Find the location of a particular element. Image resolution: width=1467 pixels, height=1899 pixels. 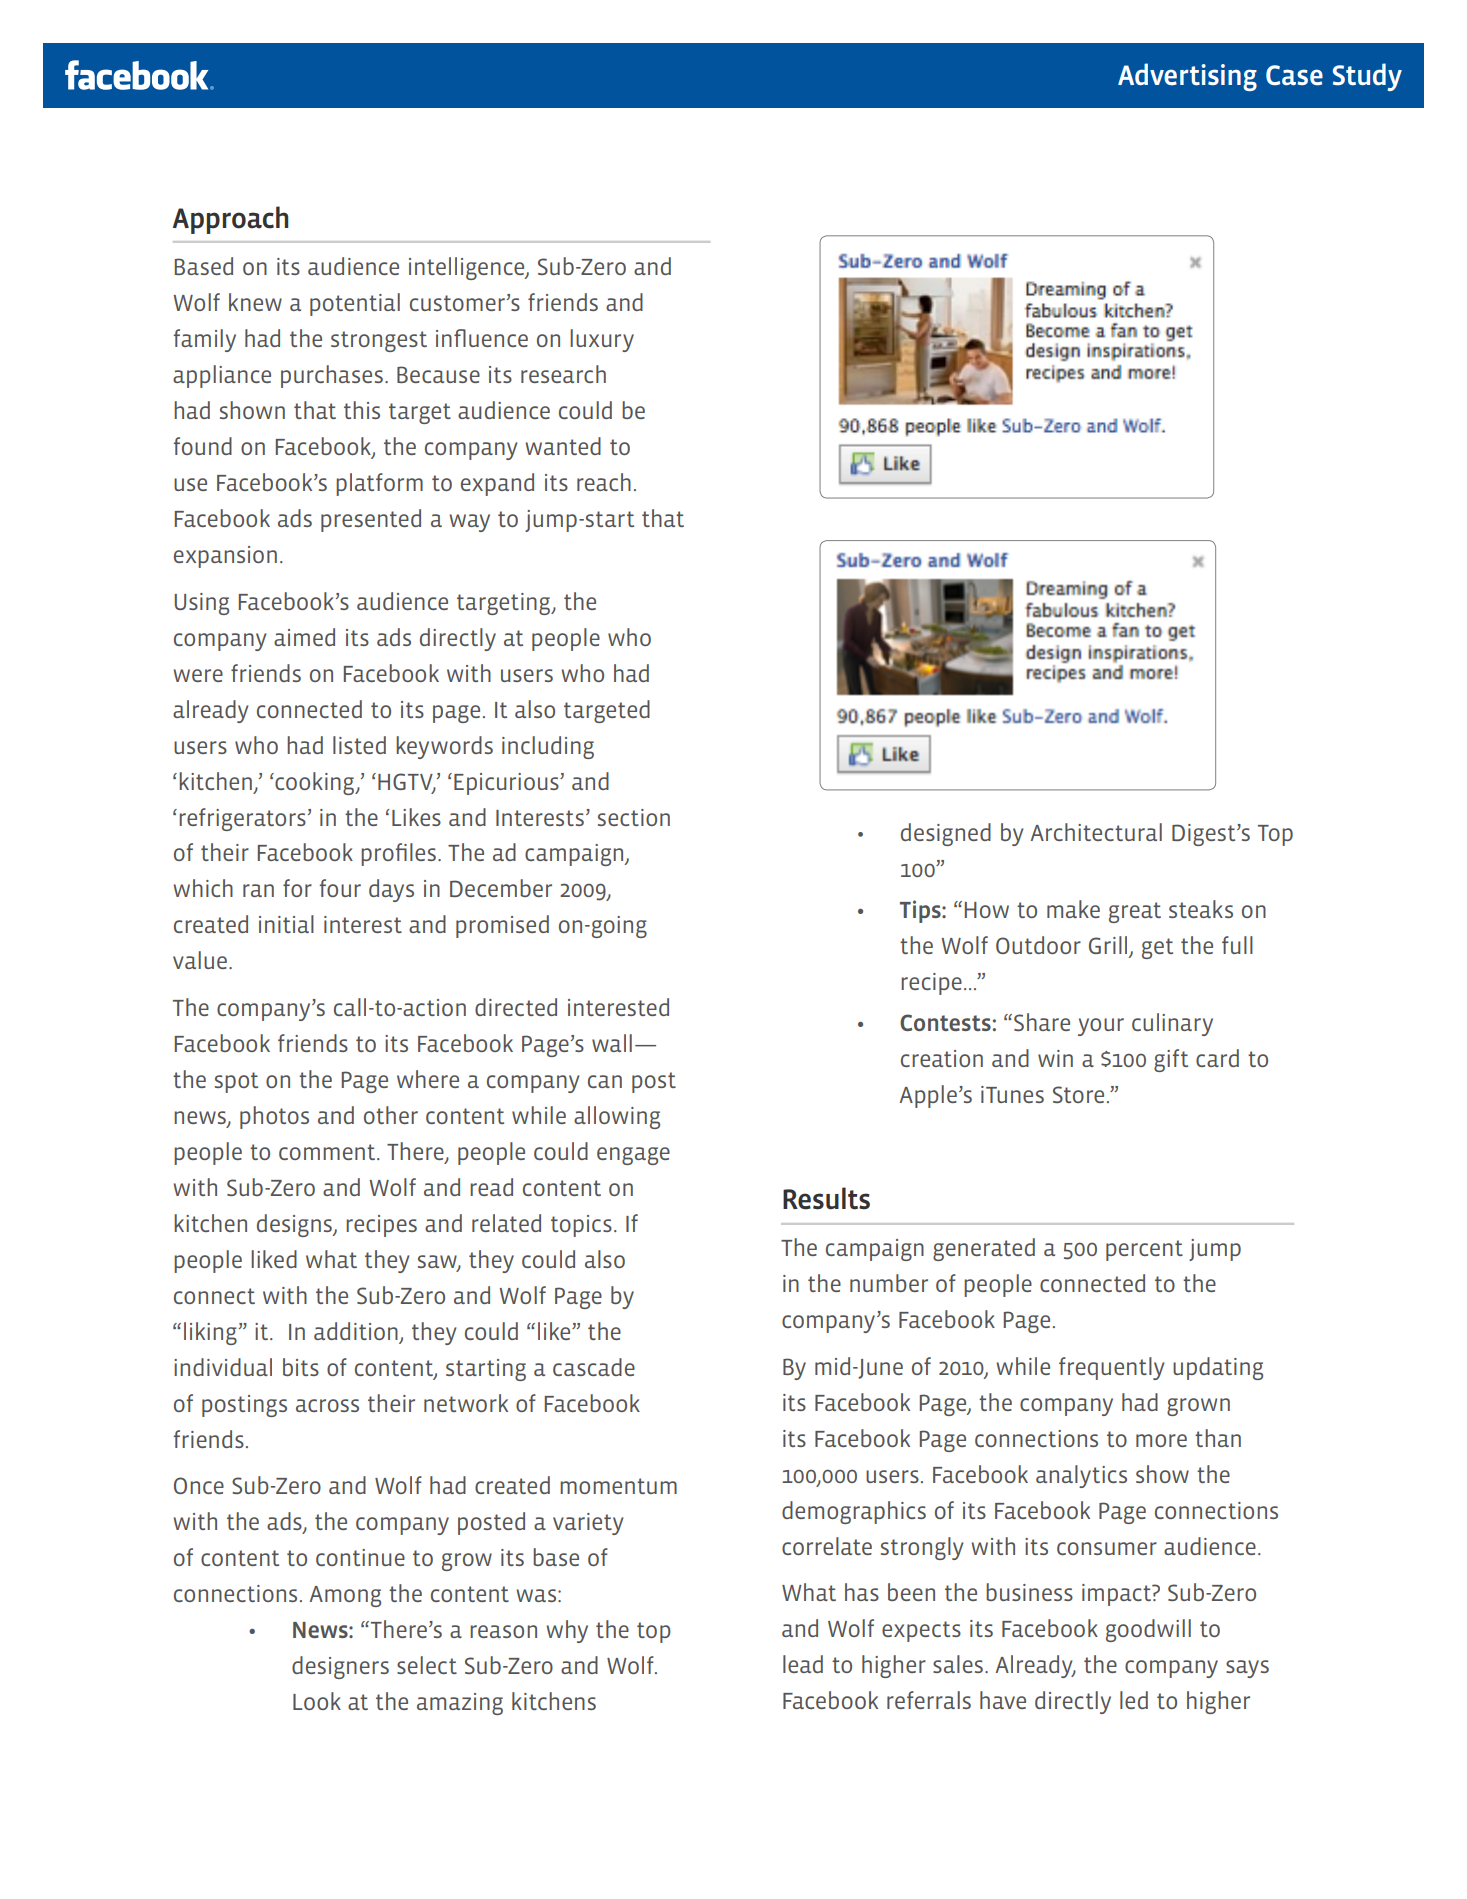

Advertising is located at coordinates (1187, 77).
